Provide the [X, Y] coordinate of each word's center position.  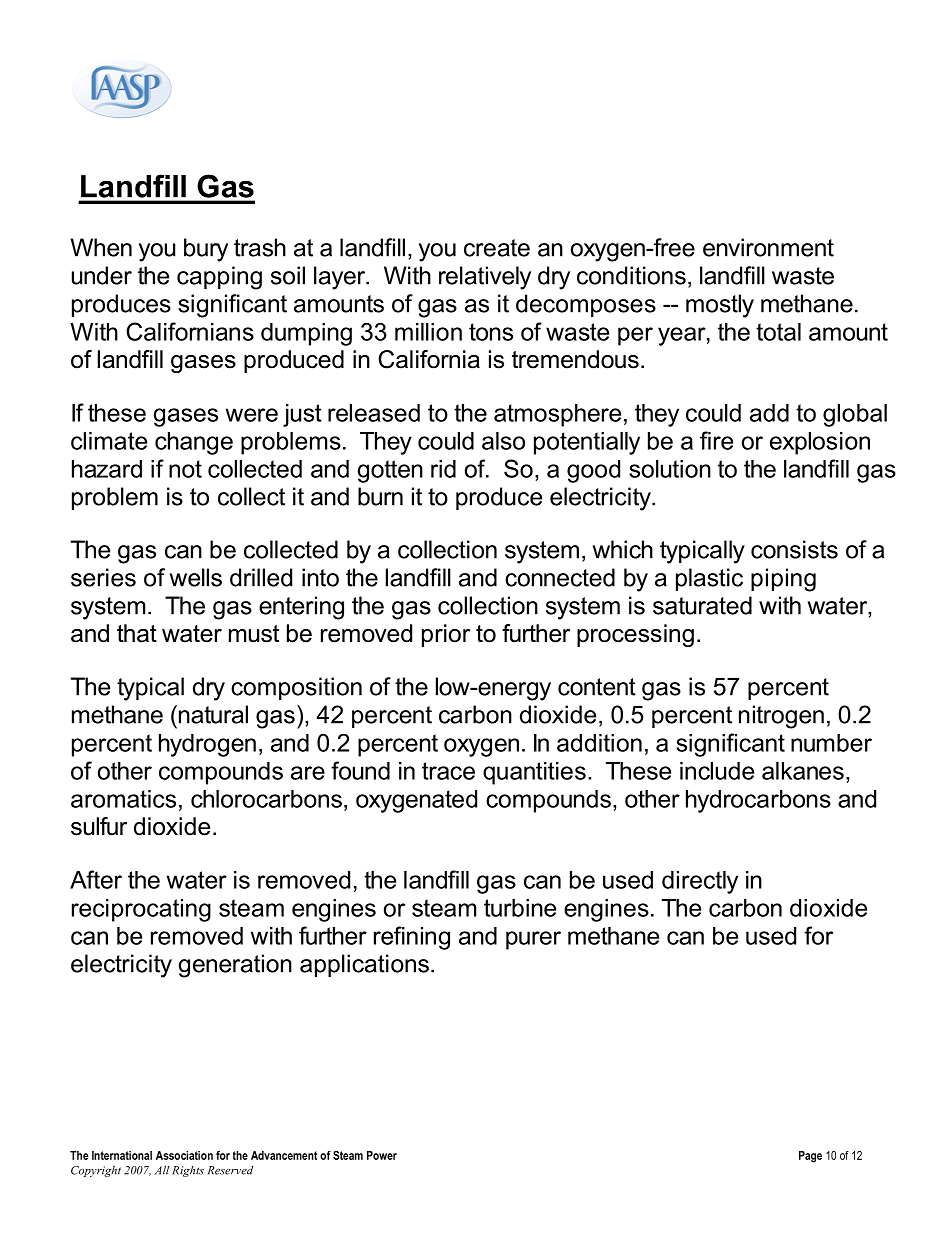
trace [448, 771]
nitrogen [781, 717]
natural [212, 714]
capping [219, 278]
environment [768, 247]
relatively [485, 278]
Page [810, 1157]
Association [184, 1155]
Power [382, 1155]
